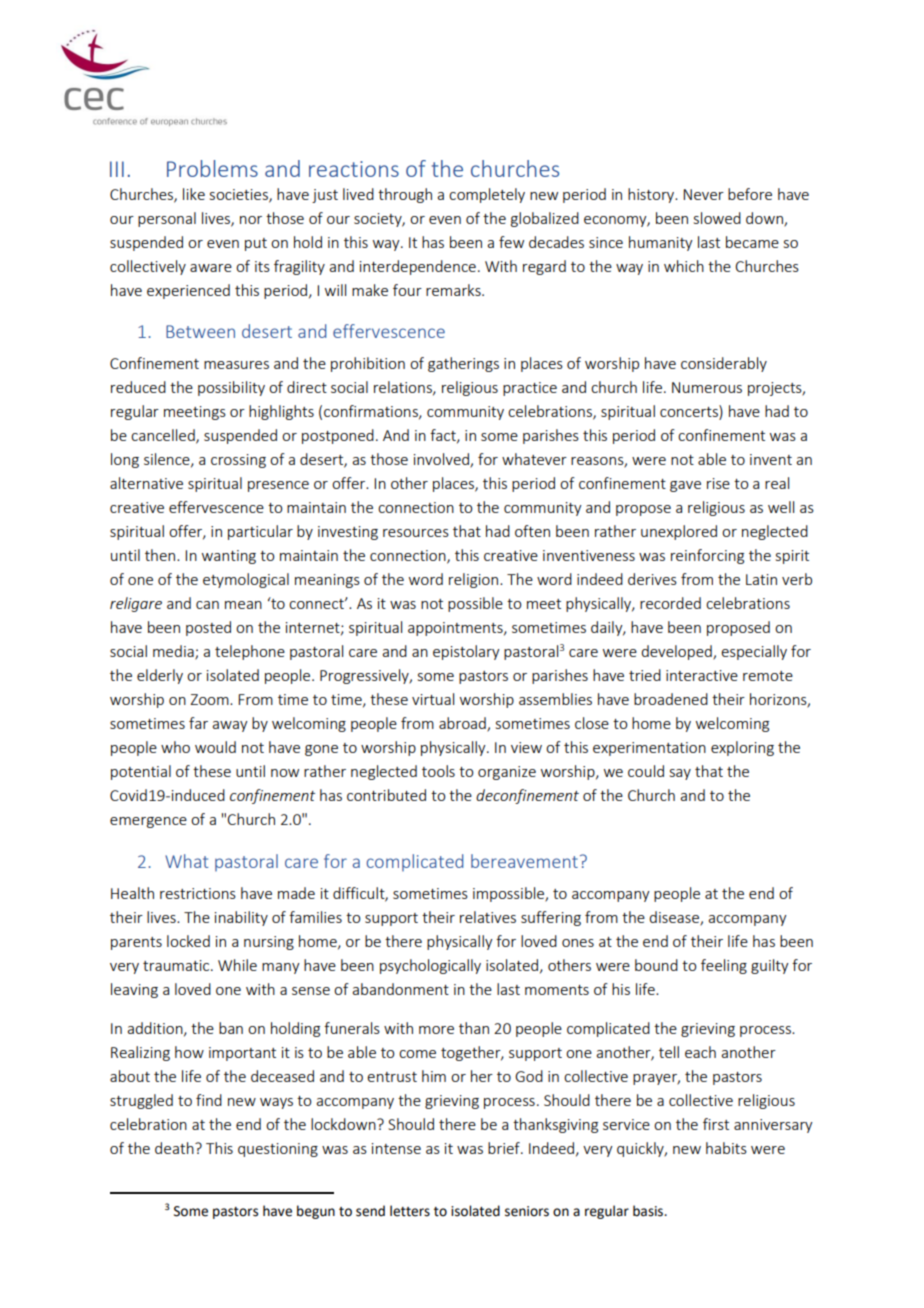  Describe the element at coordinates (487, 195) in the image. I see `completely` at that location.
